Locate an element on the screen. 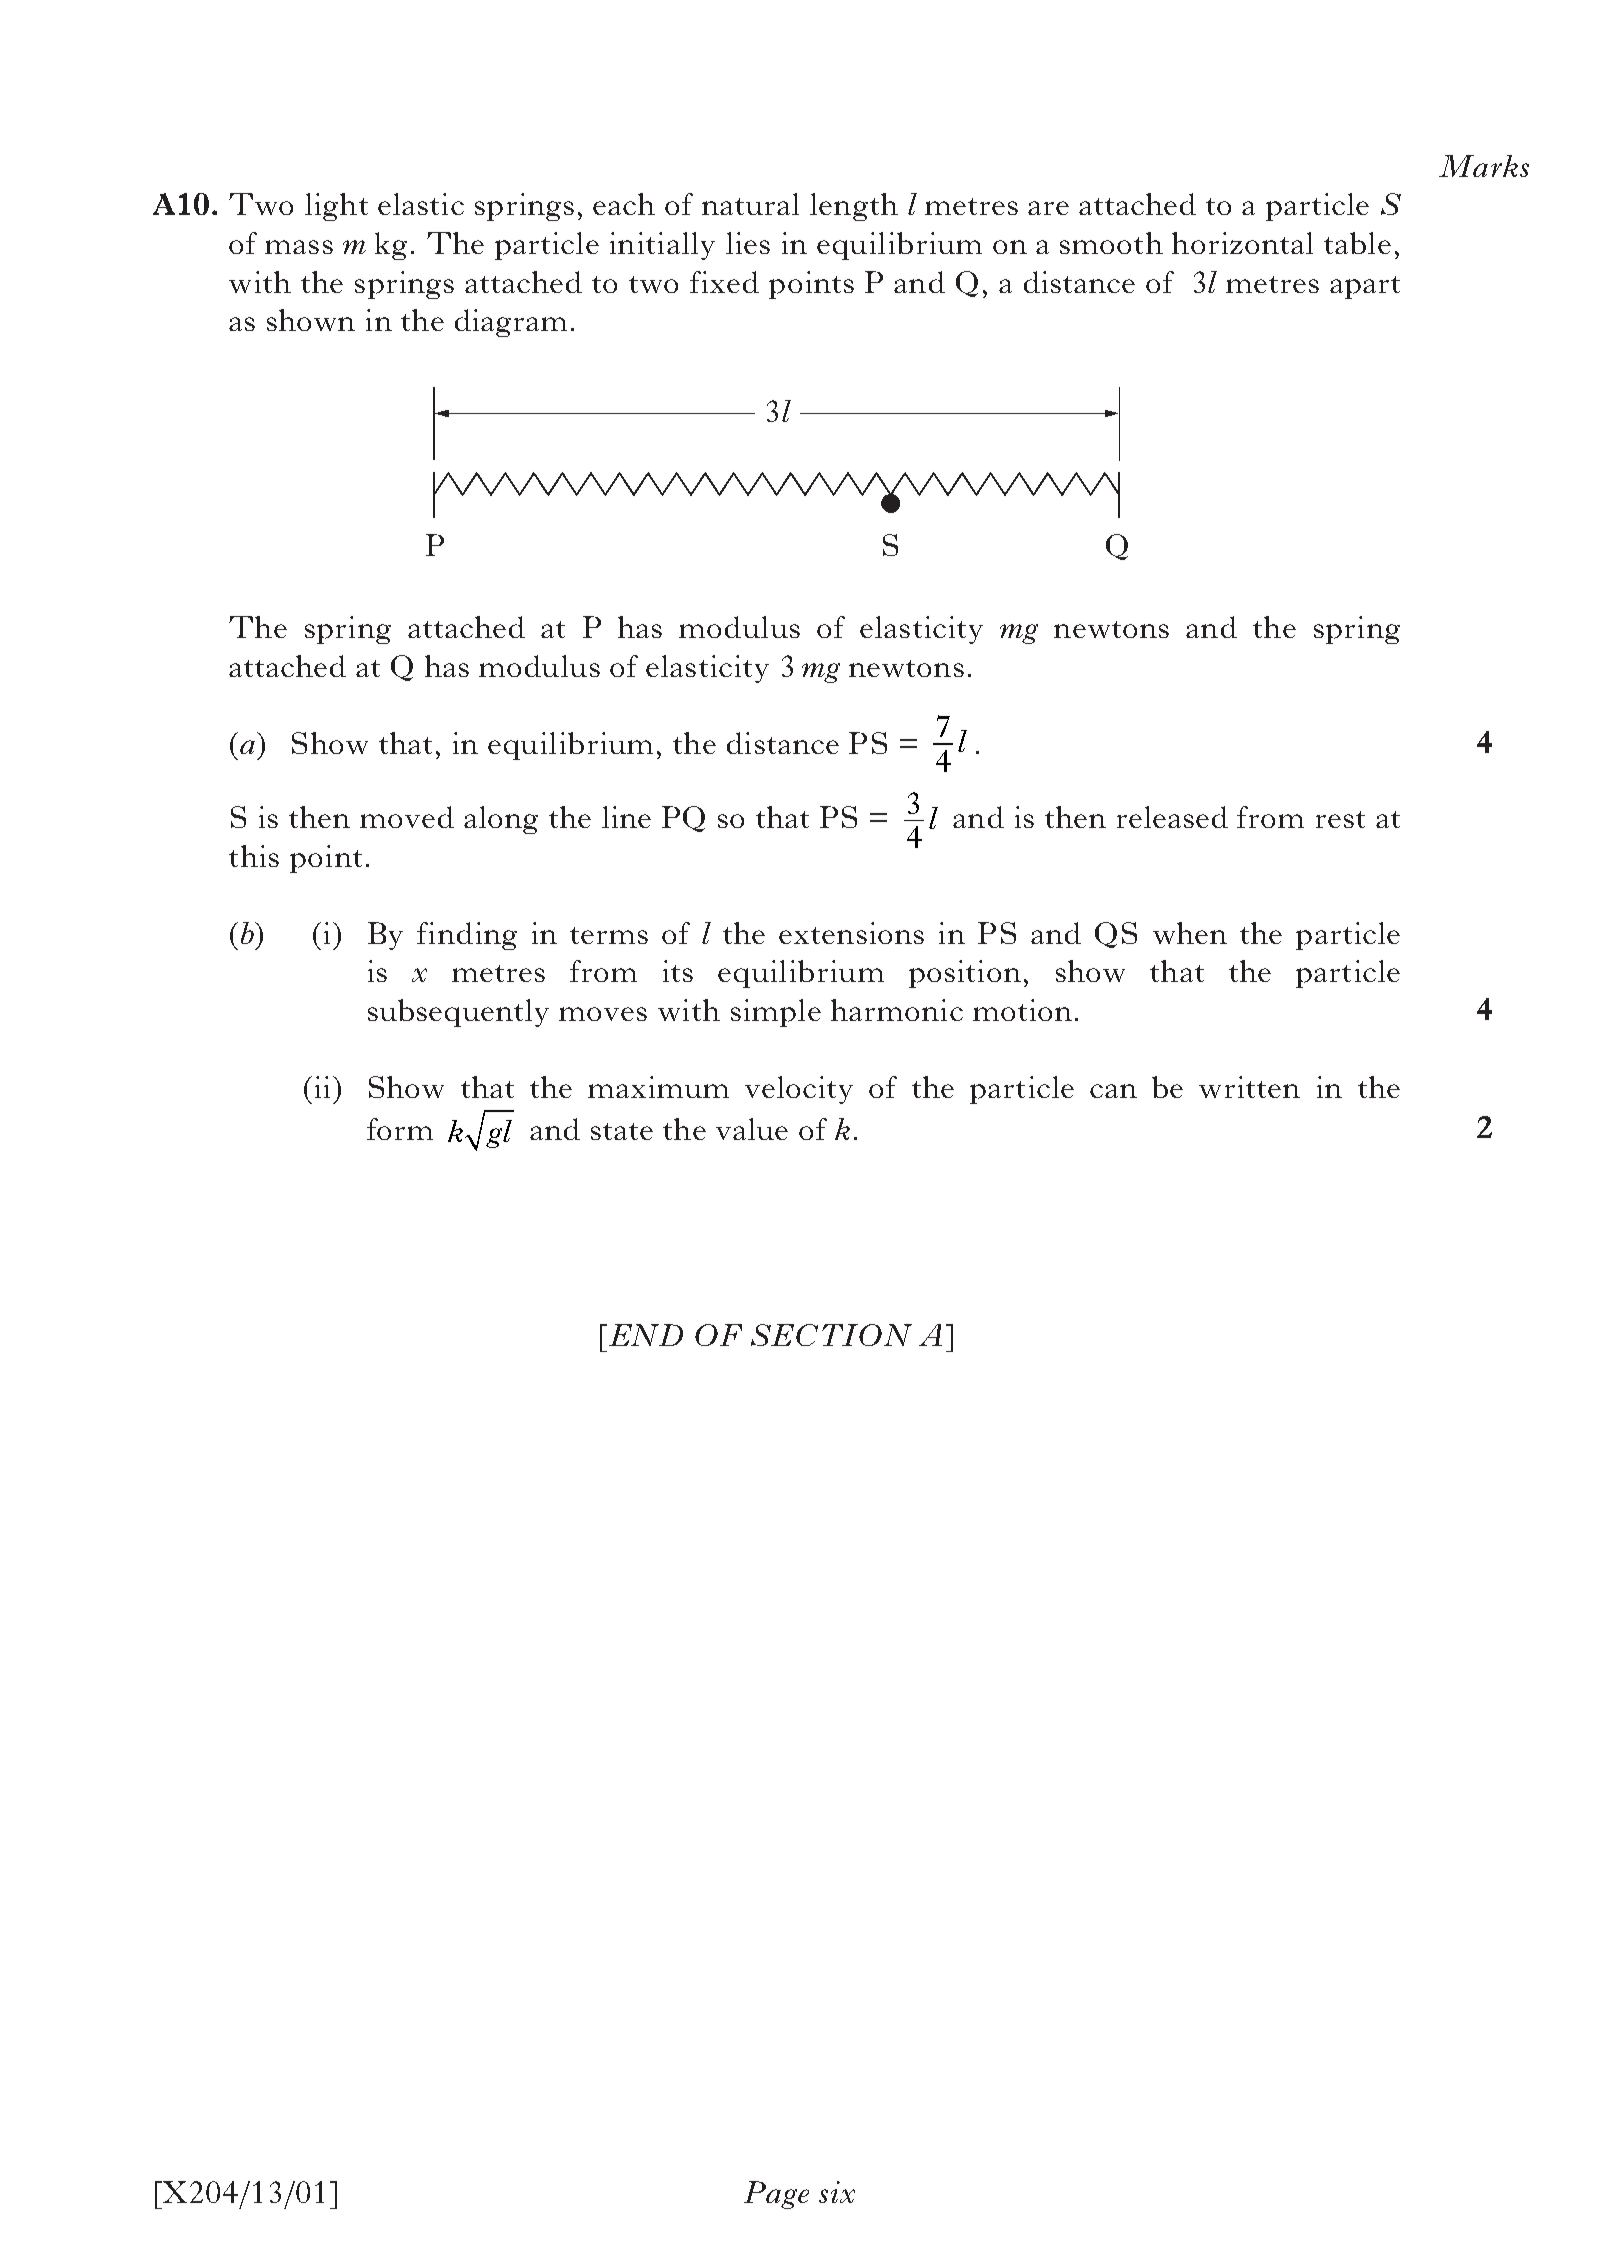 The image size is (1599, 2262). SECTION is located at coordinates (831, 1335).
